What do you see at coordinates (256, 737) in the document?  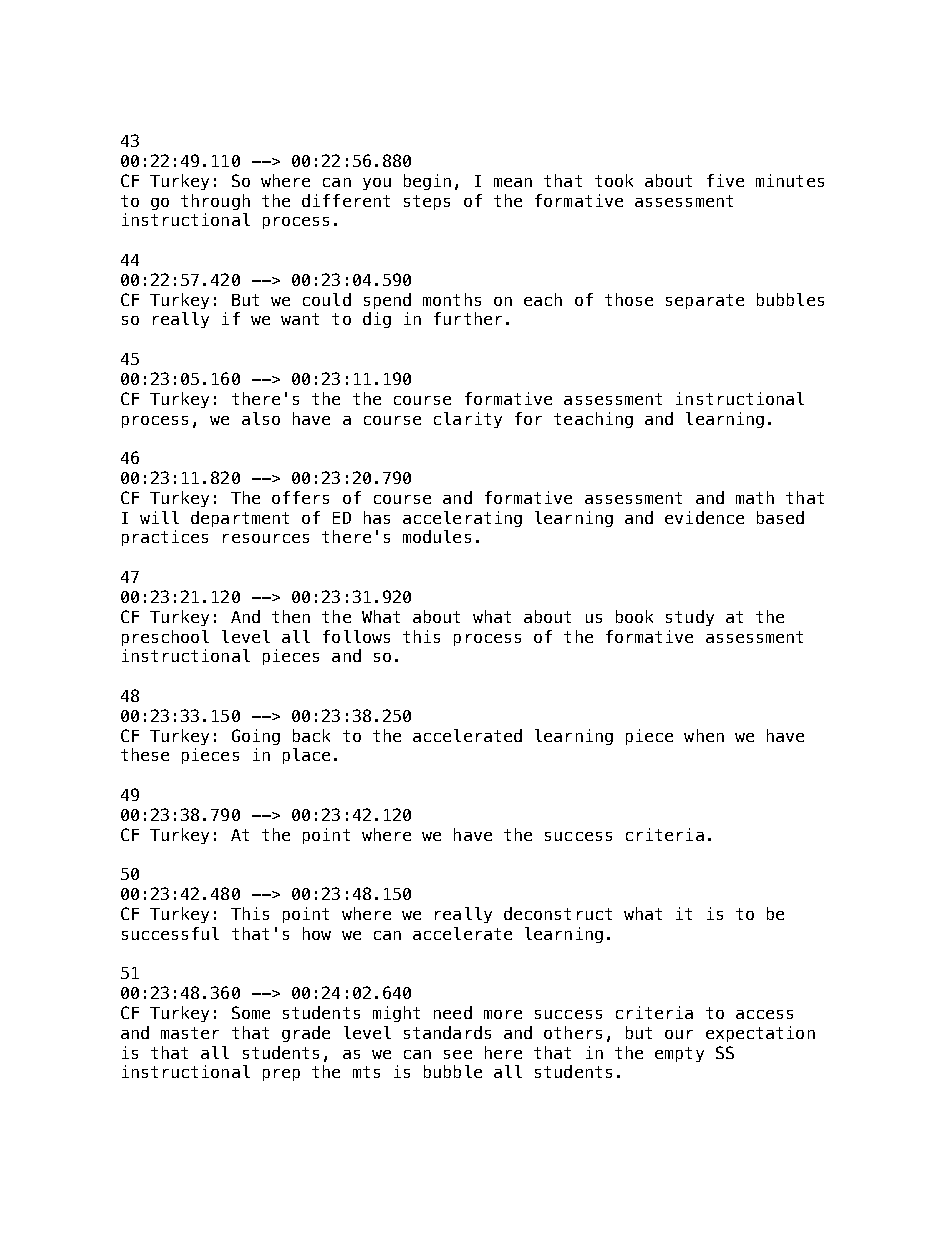 I see `Going` at bounding box center [256, 737].
